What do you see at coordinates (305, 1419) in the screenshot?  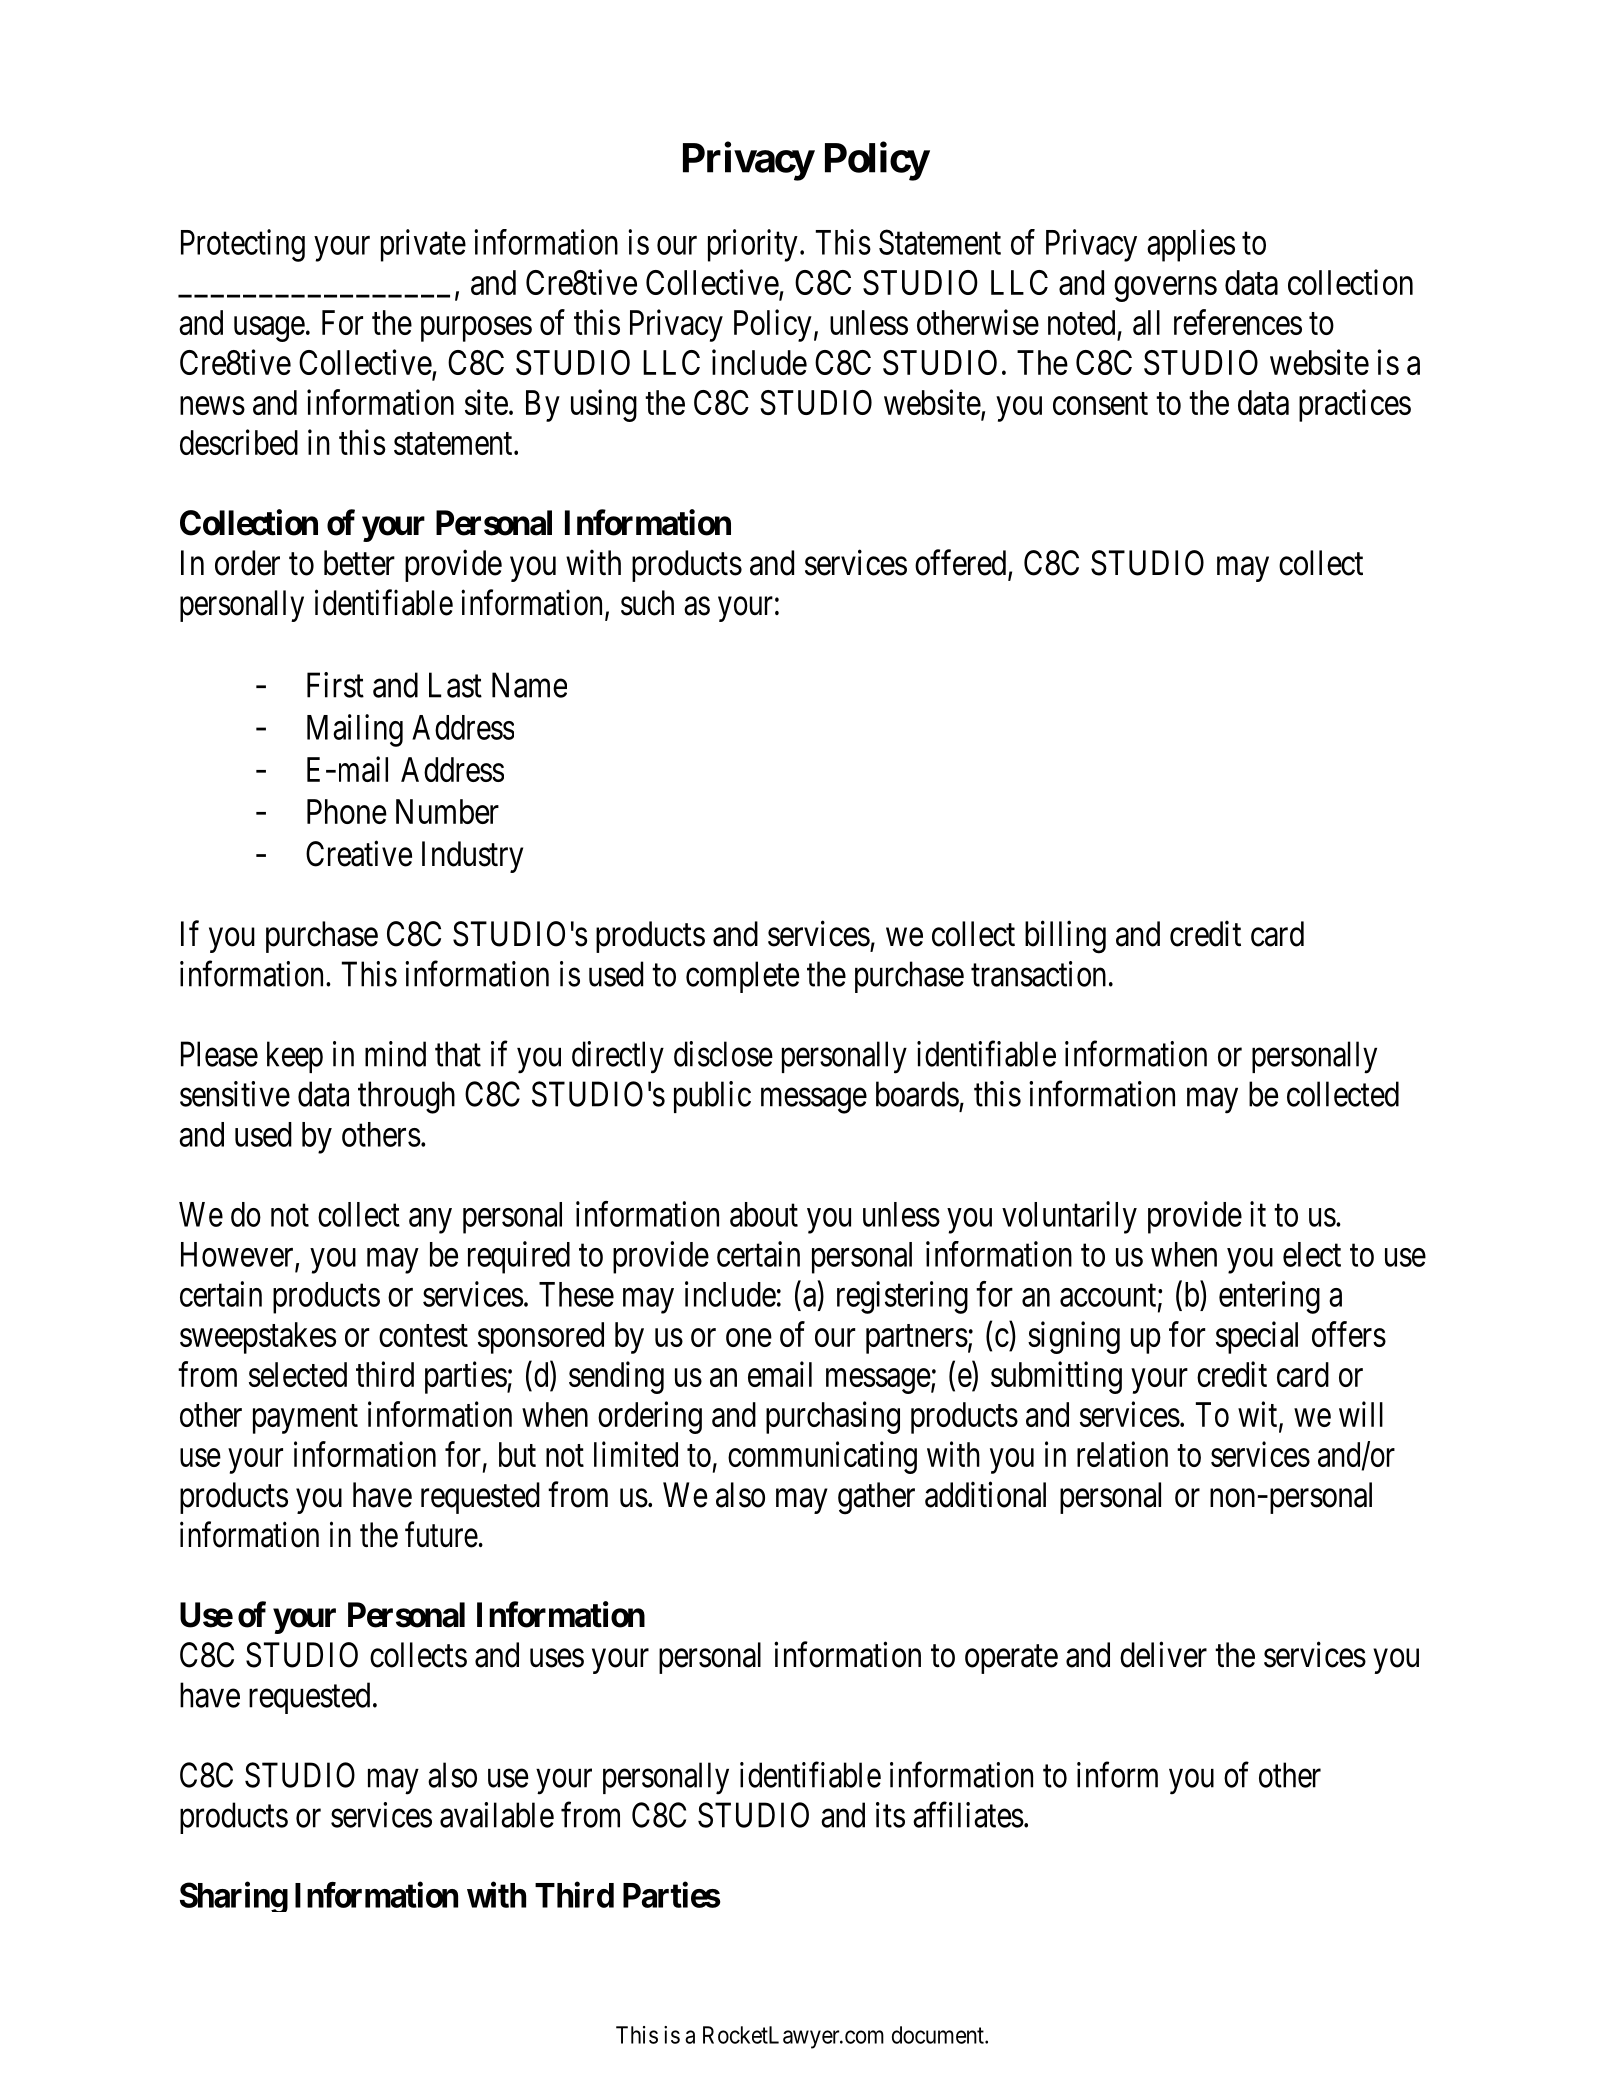 I see `payment` at bounding box center [305, 1419].
